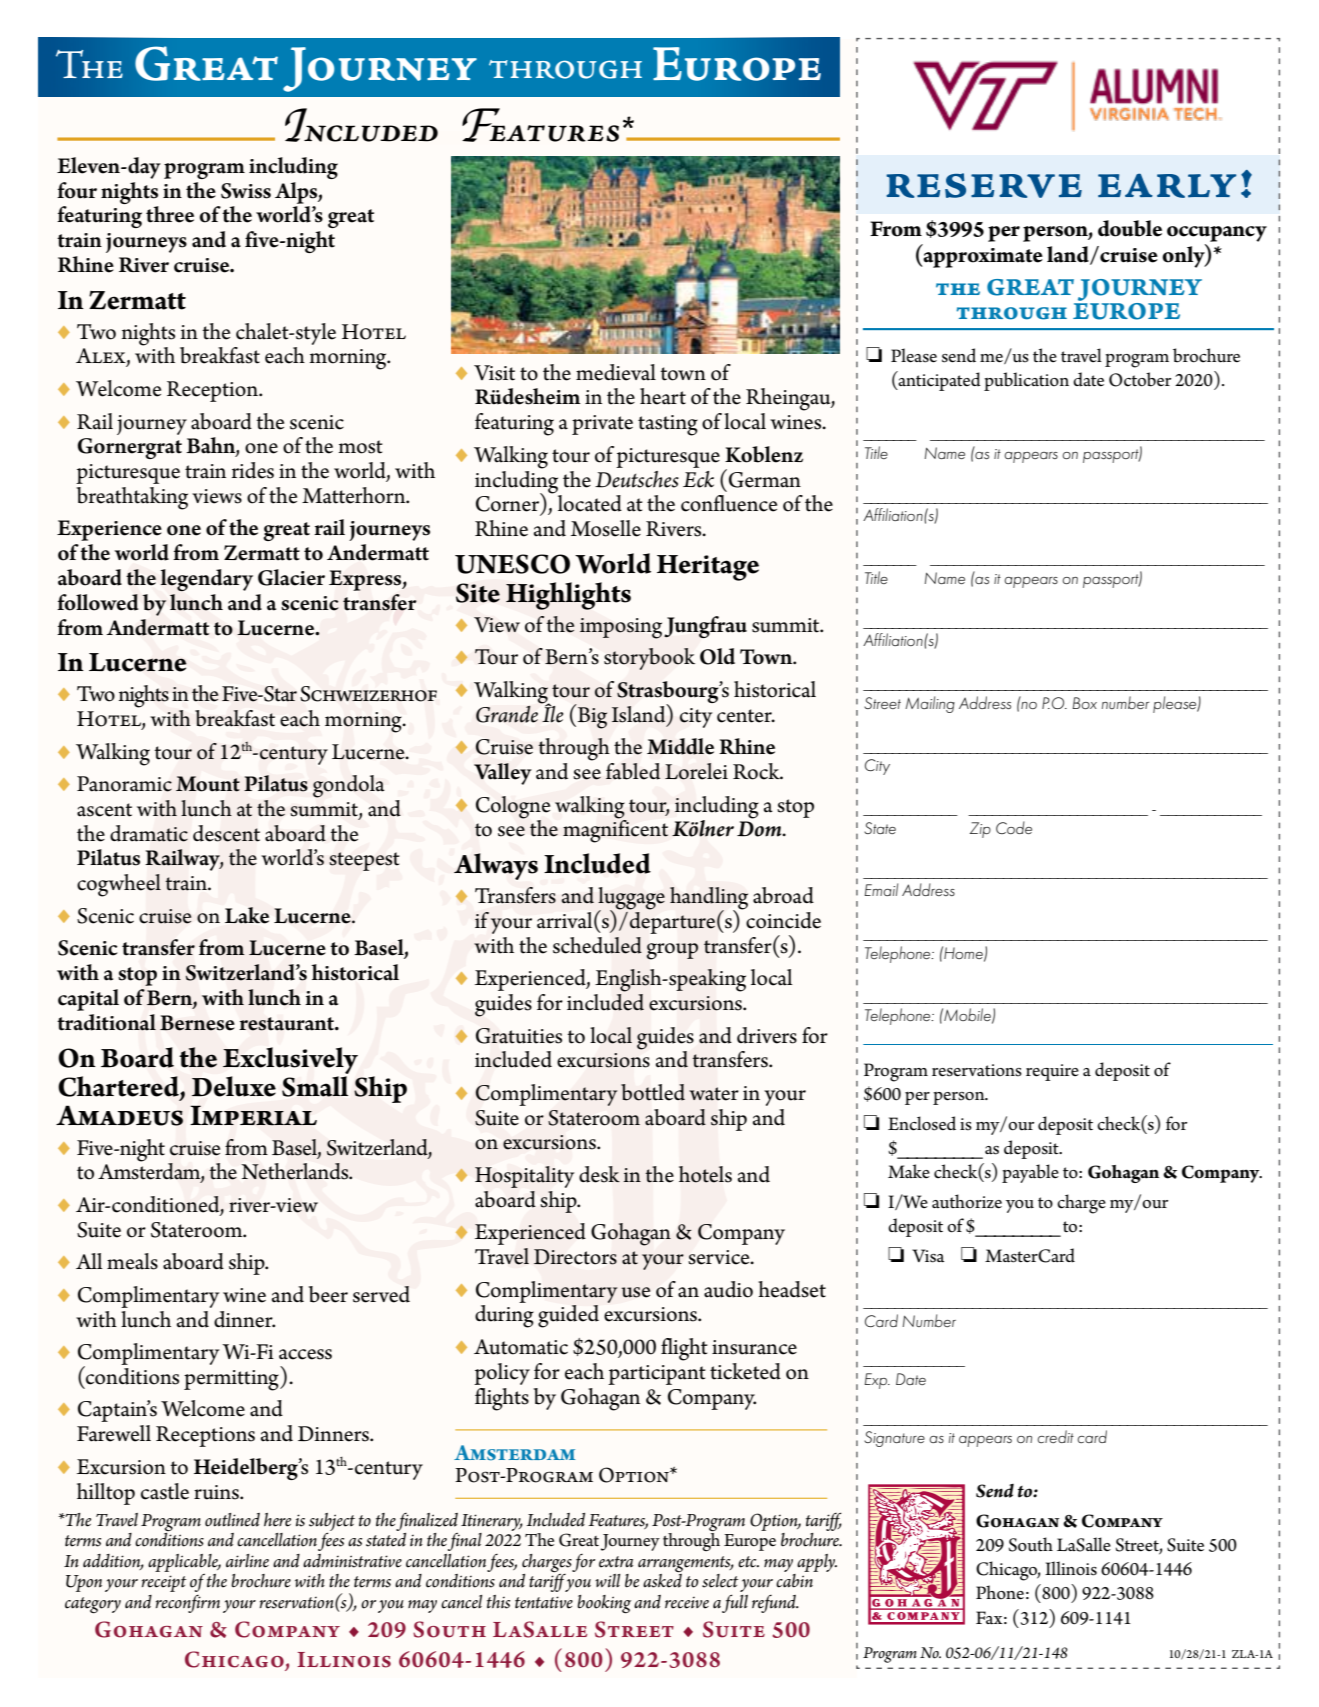  What do you see at coordinates (616, 1562) in the screenshot?
I see `extra` at bounding box center [616, 1562].
